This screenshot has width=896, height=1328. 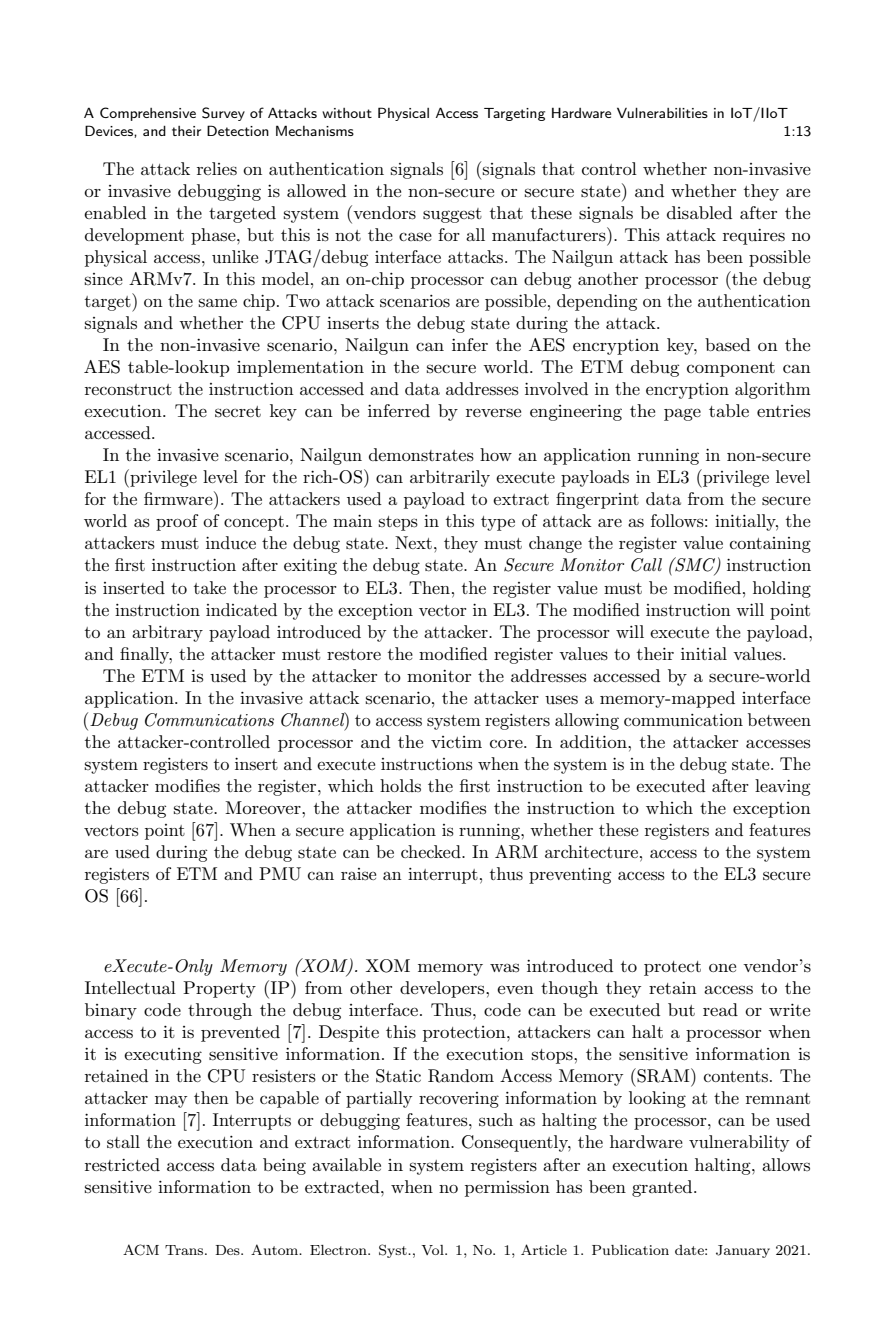 What do you see at coordinates (185, 1250) in the screenshot?
I see `Trans` at bounding box center [185, 1250].
